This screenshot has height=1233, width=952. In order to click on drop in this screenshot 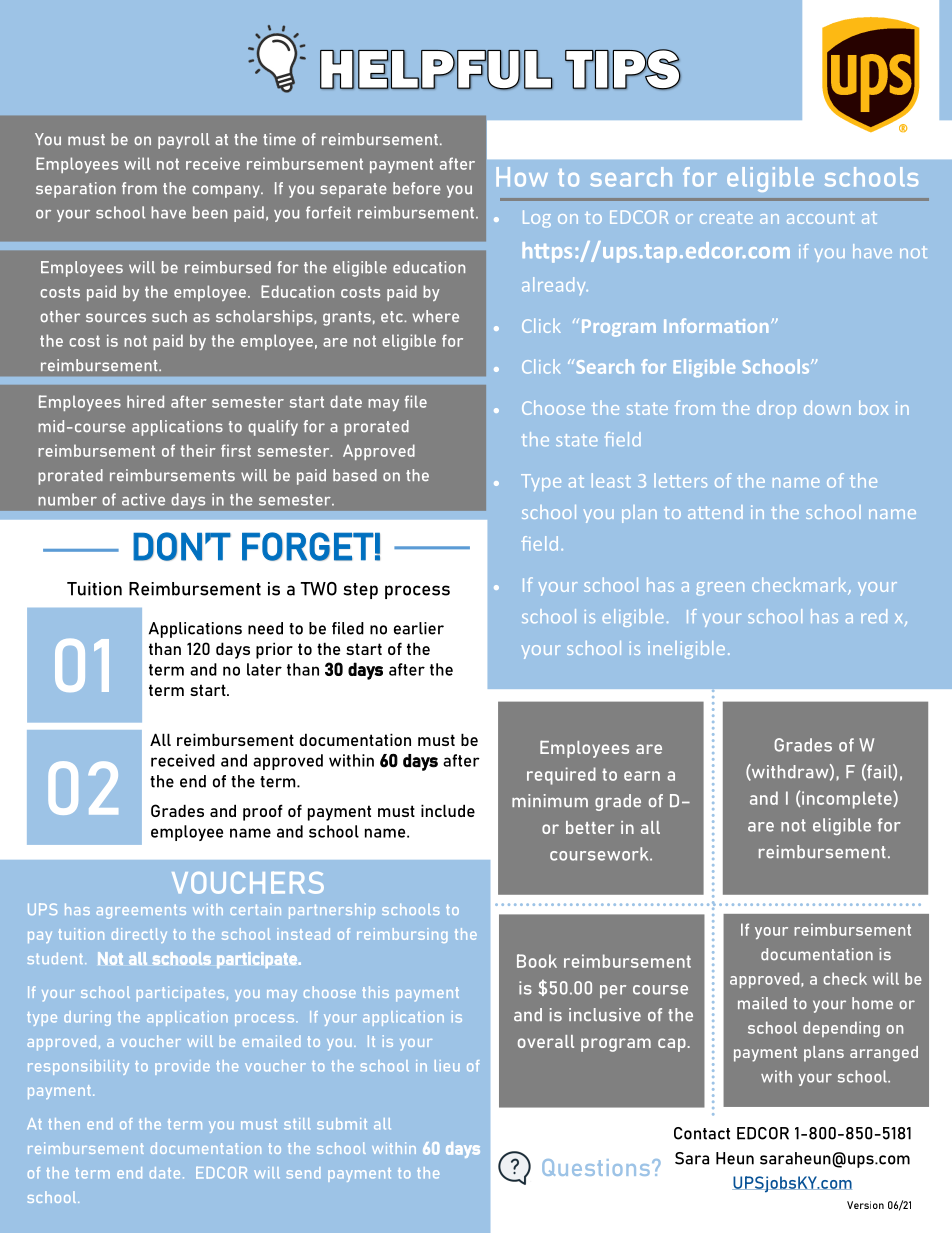, I will do `click(776, 410)`.
